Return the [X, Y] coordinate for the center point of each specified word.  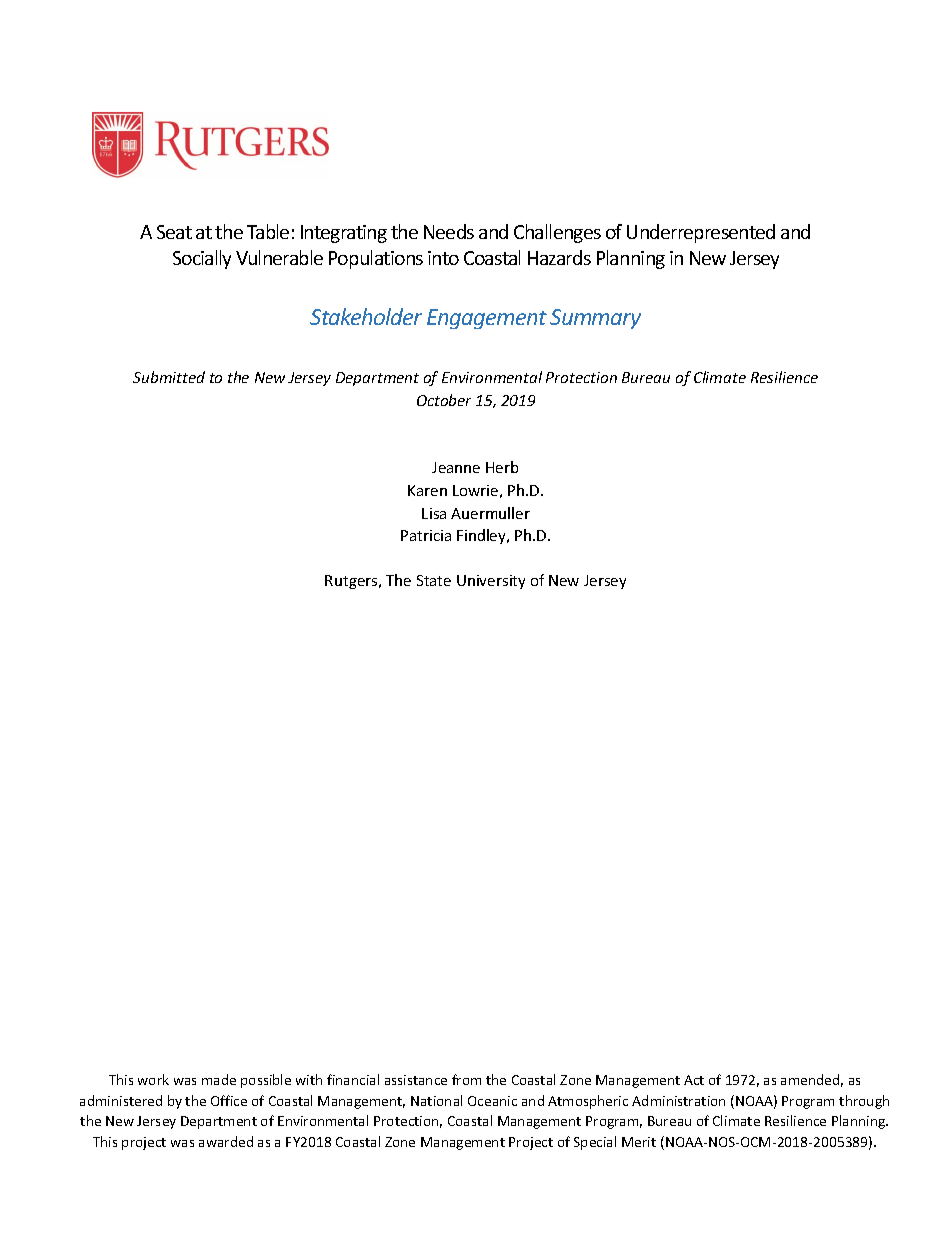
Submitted [169, 377]
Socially [202, 259]
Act [694, 1080]
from [466, 1079]
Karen [427, 490]
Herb [502, 467]
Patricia [426, 535]
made [219, 1079]
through [864, 1102]
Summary [595, 319]
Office [229, 1100]
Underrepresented [701, 233]
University [491, 582]
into [443, 258]
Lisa [434, 513]
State [434, 580]
